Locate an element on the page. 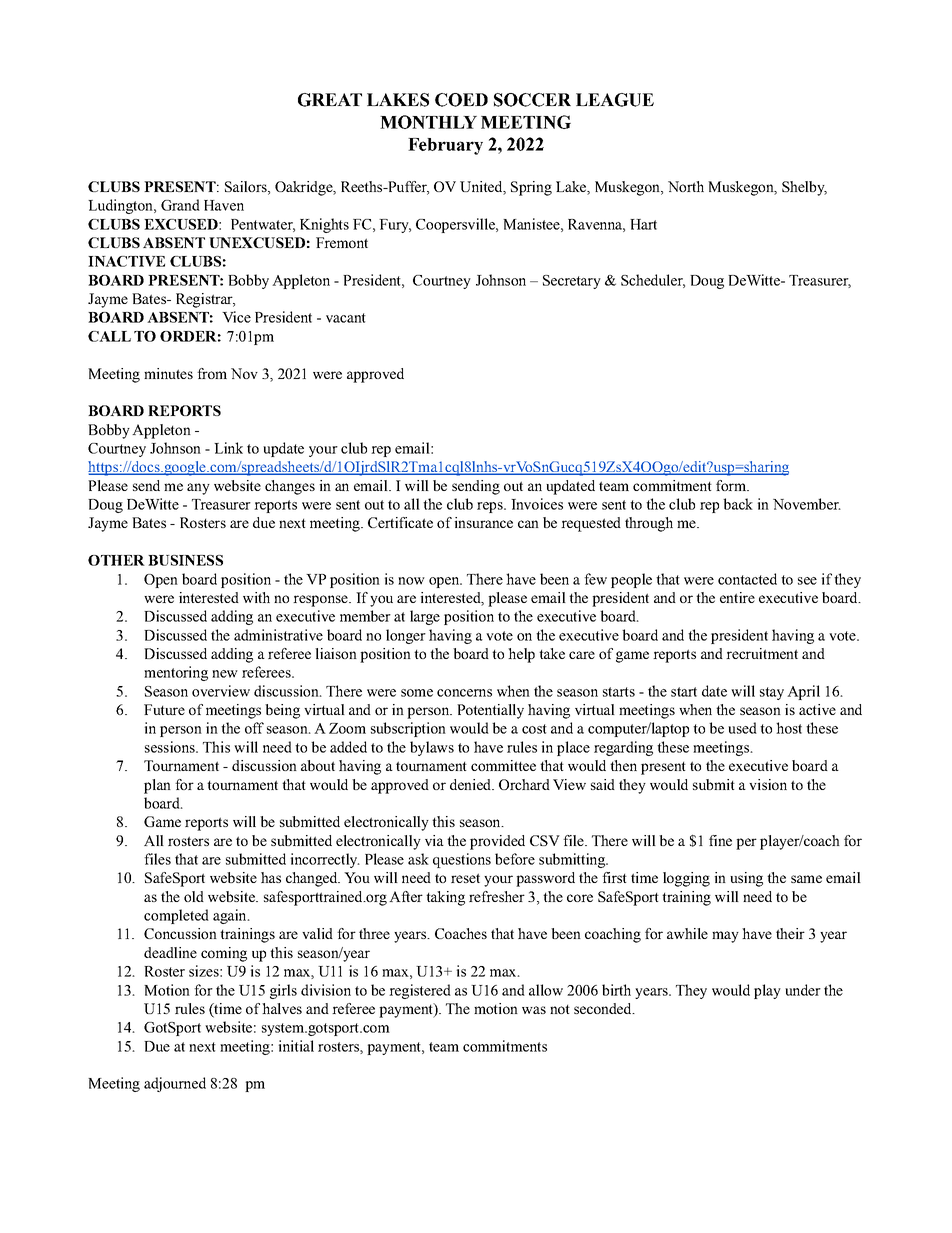  vacant is located at coordinates (346, 318).
